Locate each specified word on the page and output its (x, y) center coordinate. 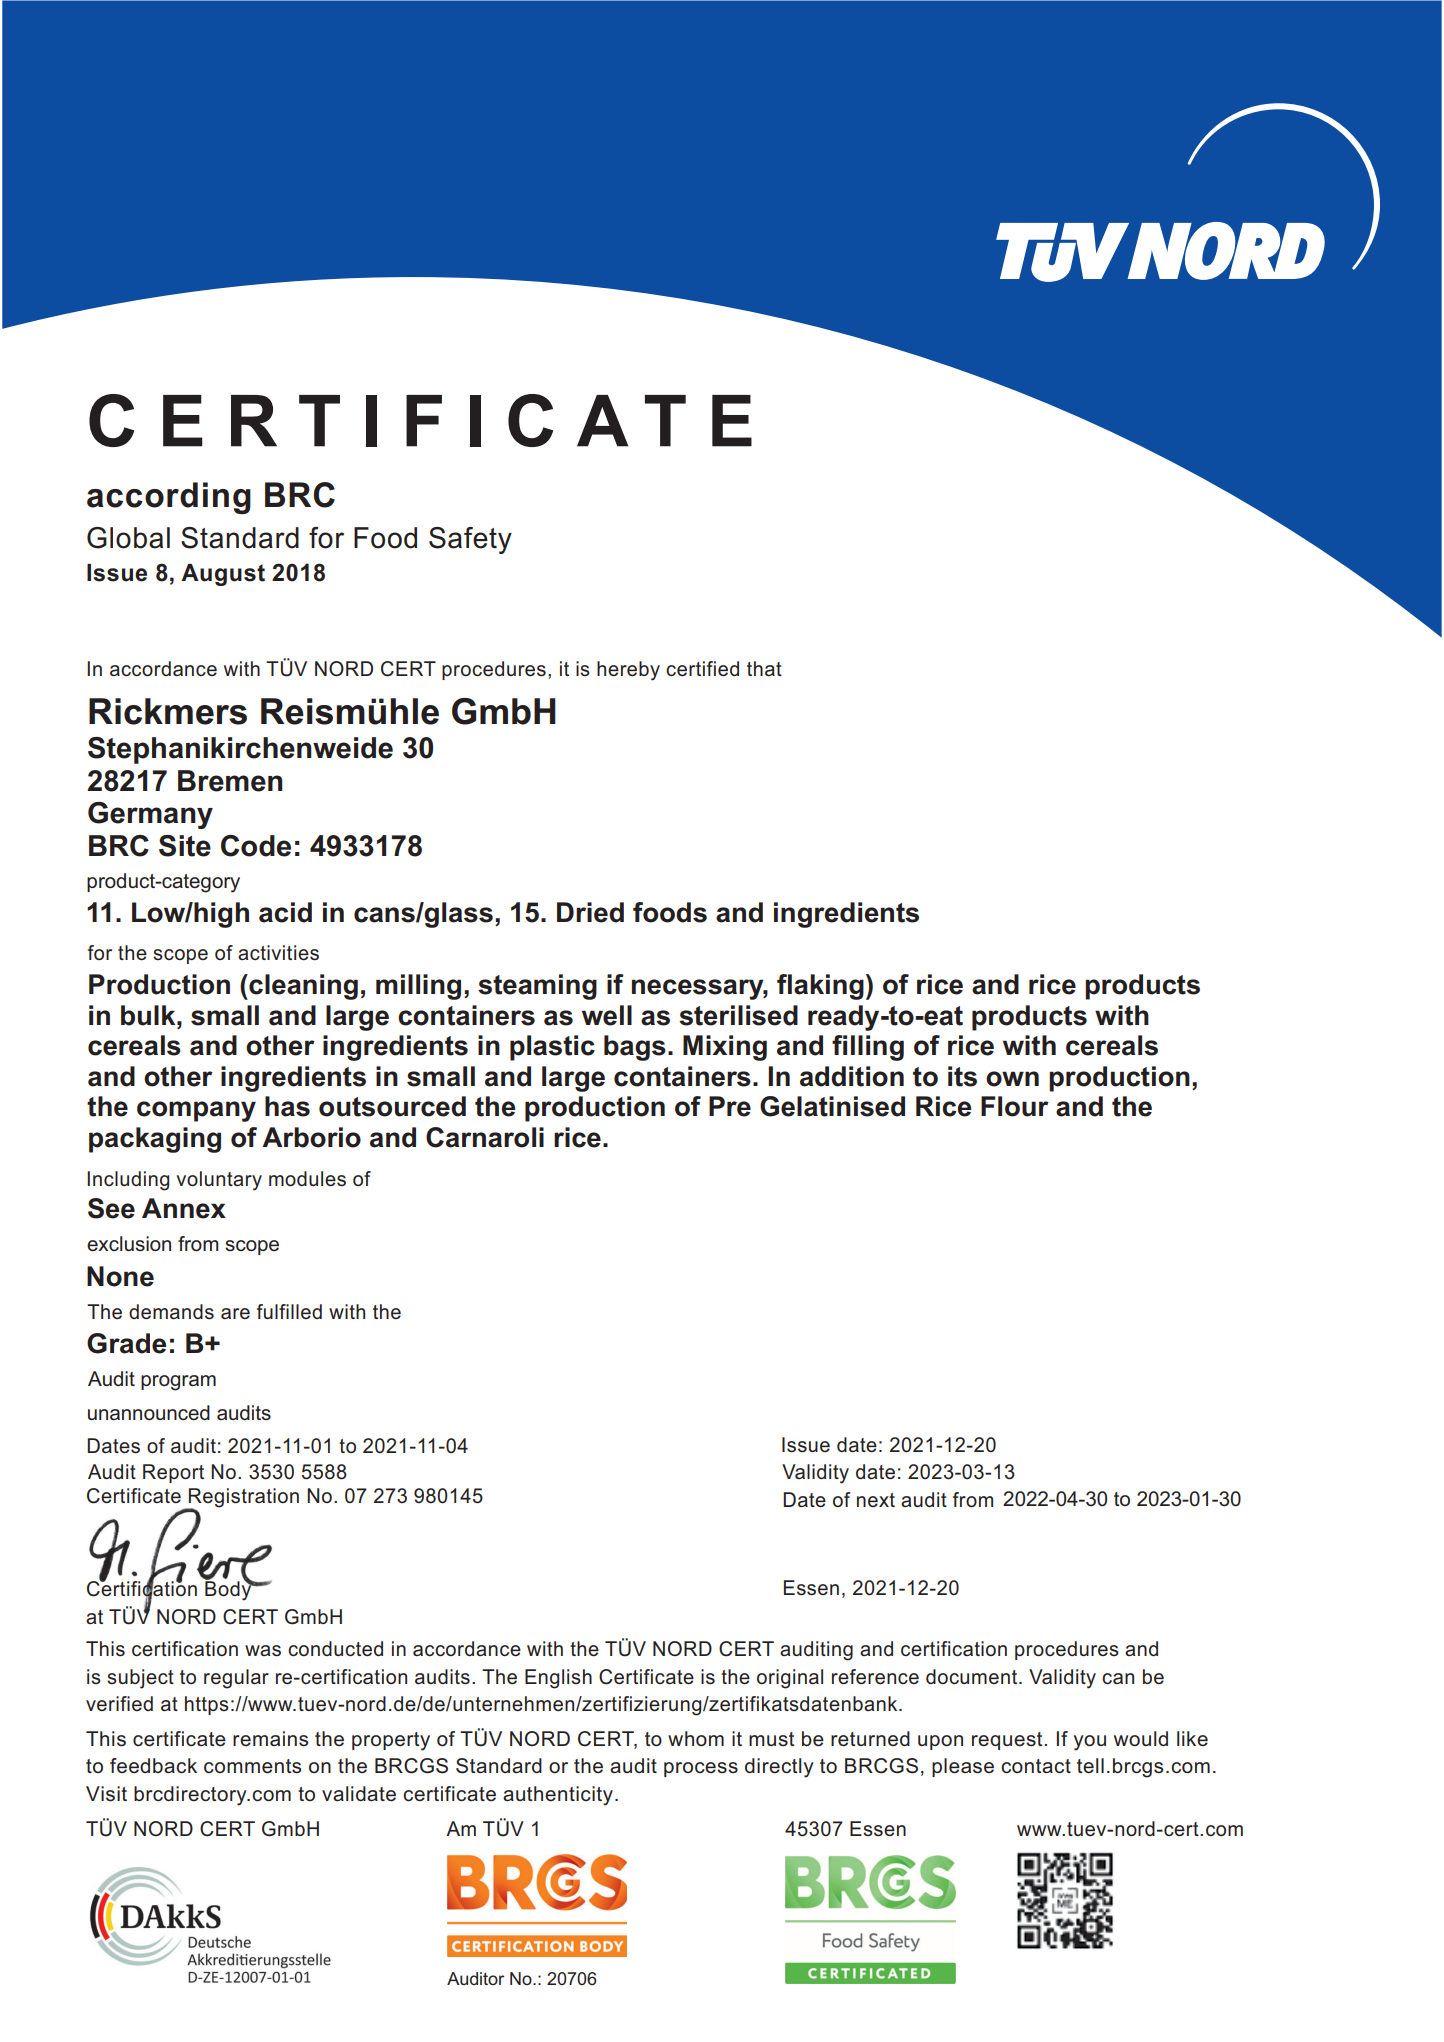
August (223, 575)
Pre (730, 1106)
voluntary (219, 1181)
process (701, 1769)
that (764, 668)
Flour (1015, 1106)
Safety (470, 540)
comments (252, 1766)
